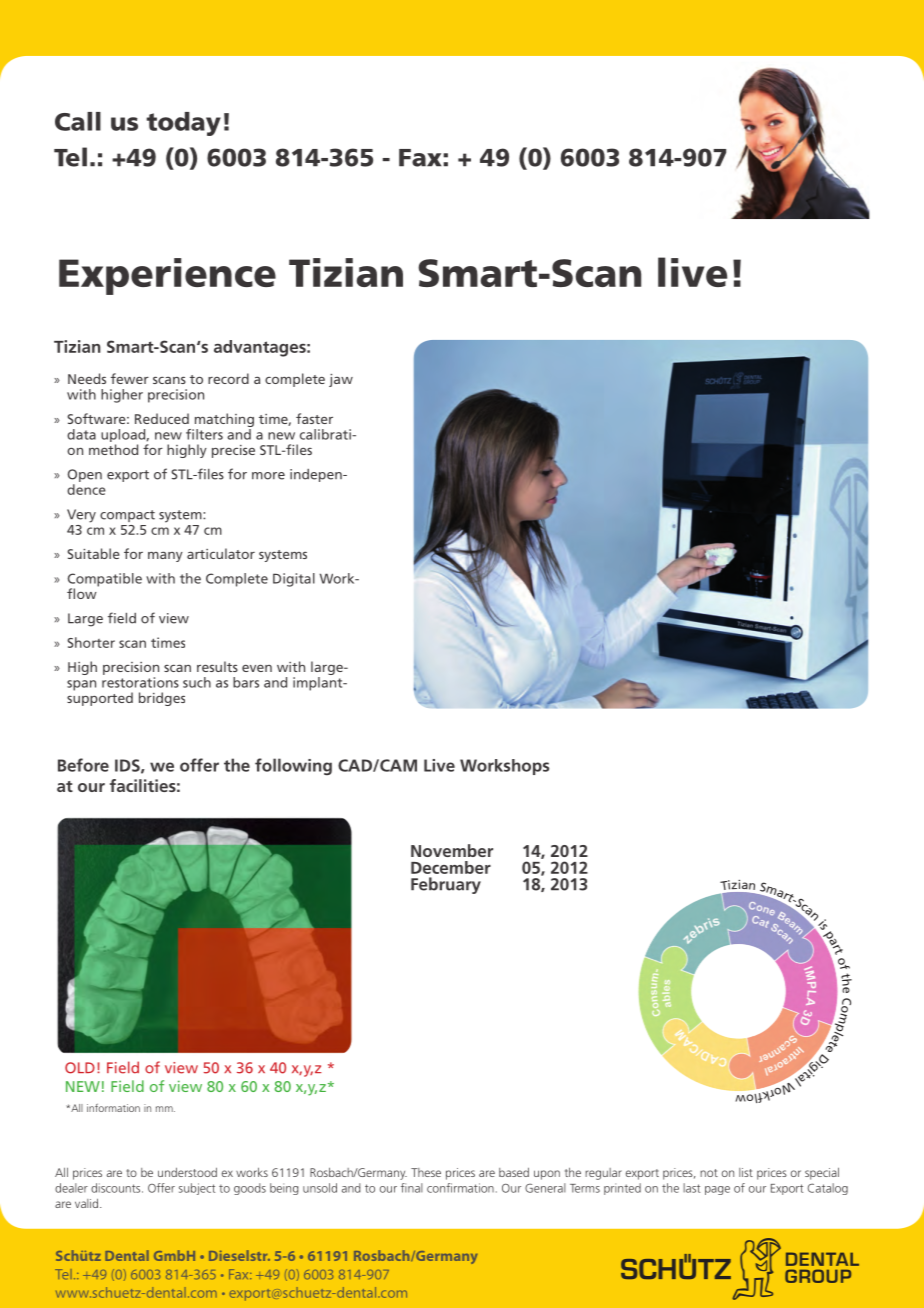  I want to click on list, so click(746, 1172).
